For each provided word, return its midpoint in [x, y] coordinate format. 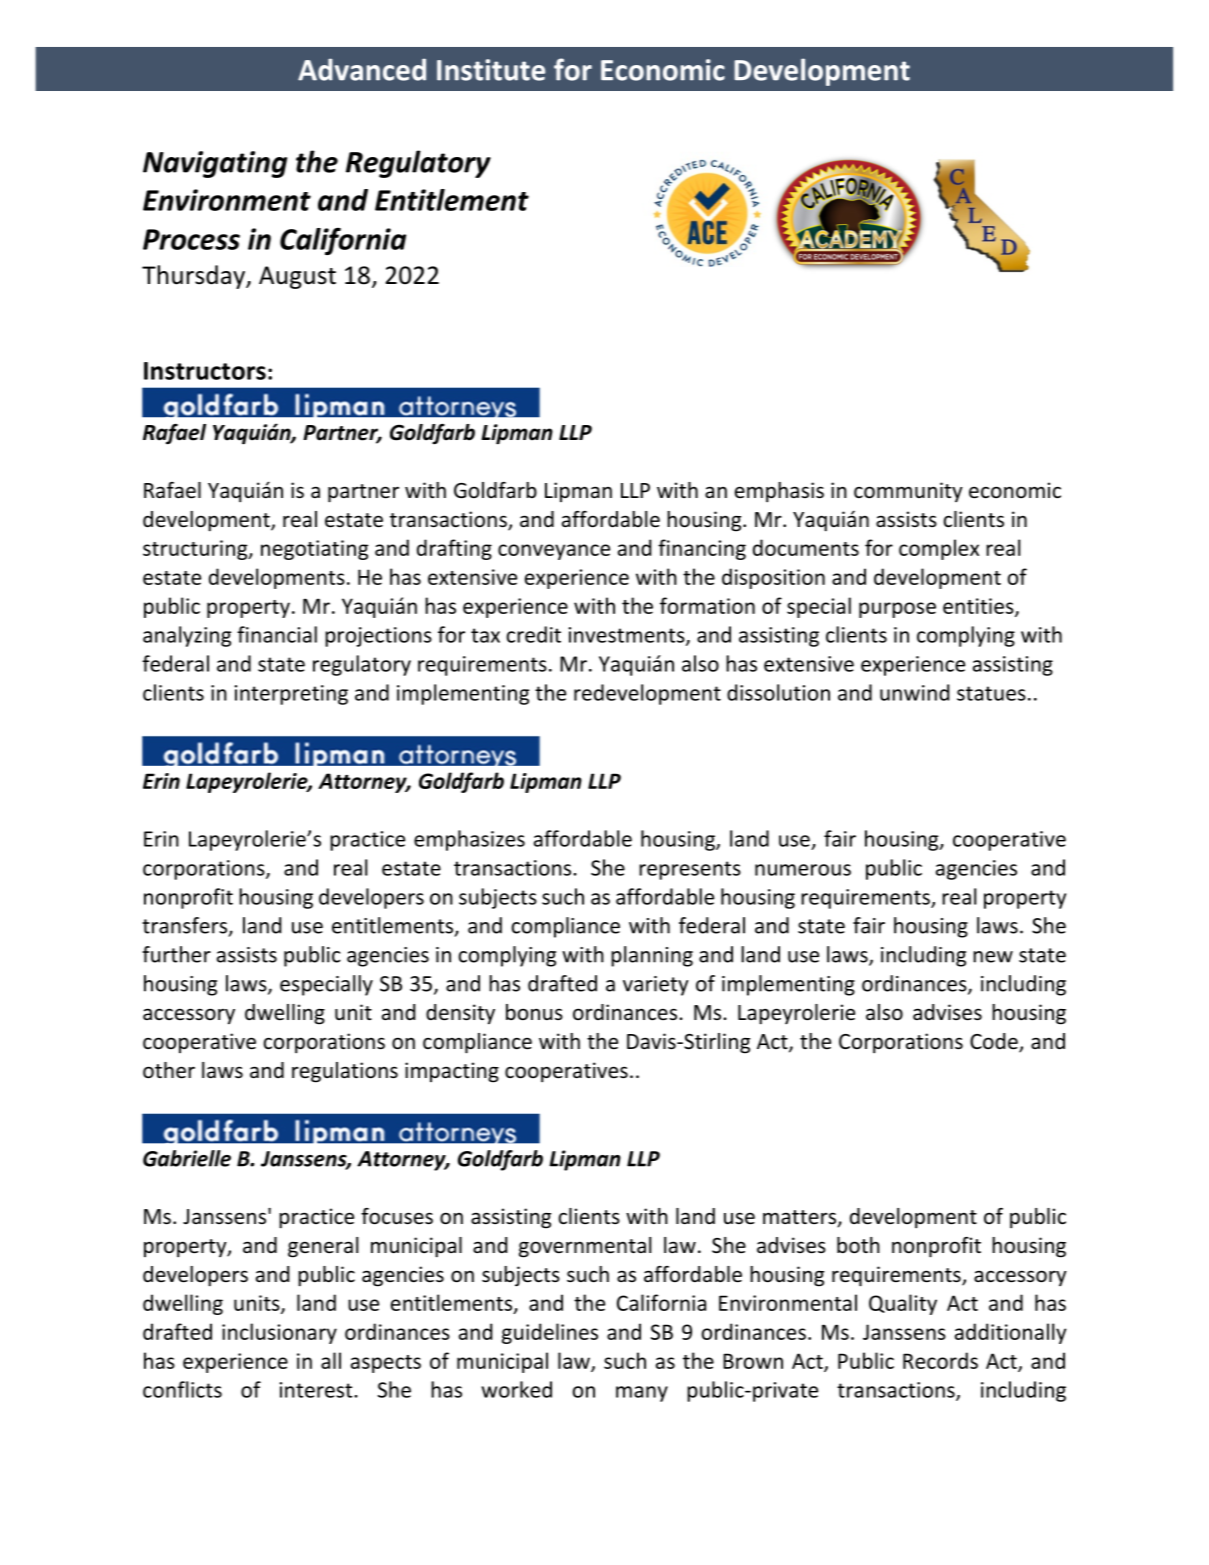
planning [652, 956]
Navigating [215, 164]
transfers [186, 926]
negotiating [314, 550]
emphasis [779, 492]
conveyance [554, 552]
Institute [491, 70]
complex [939, 549]
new [993, 957]
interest [317, 1390]
